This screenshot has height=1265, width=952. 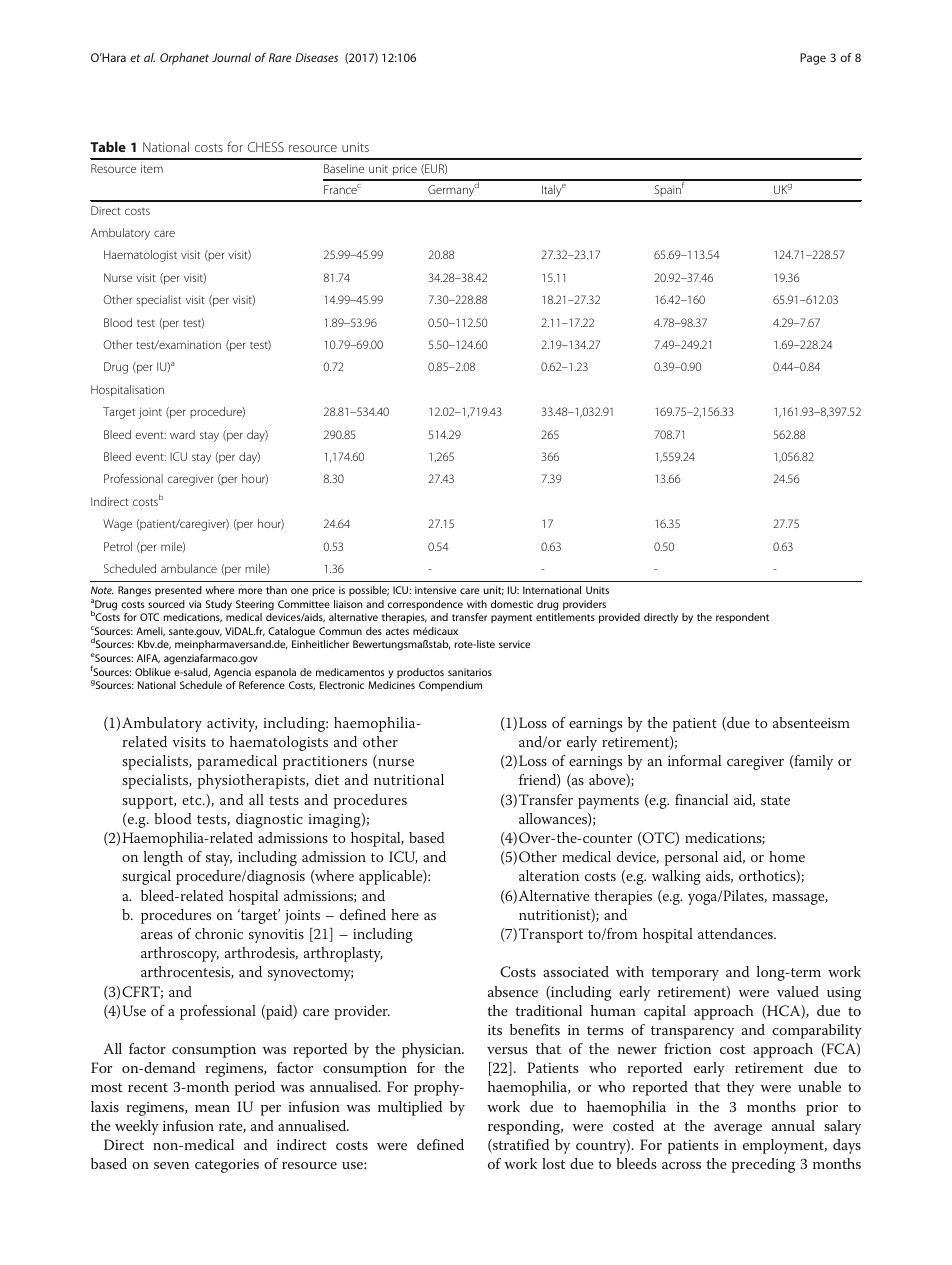 What do you see at coordinates (232, 725) in the screenshot?
I see `activity` at bounding box center [232, 725].
